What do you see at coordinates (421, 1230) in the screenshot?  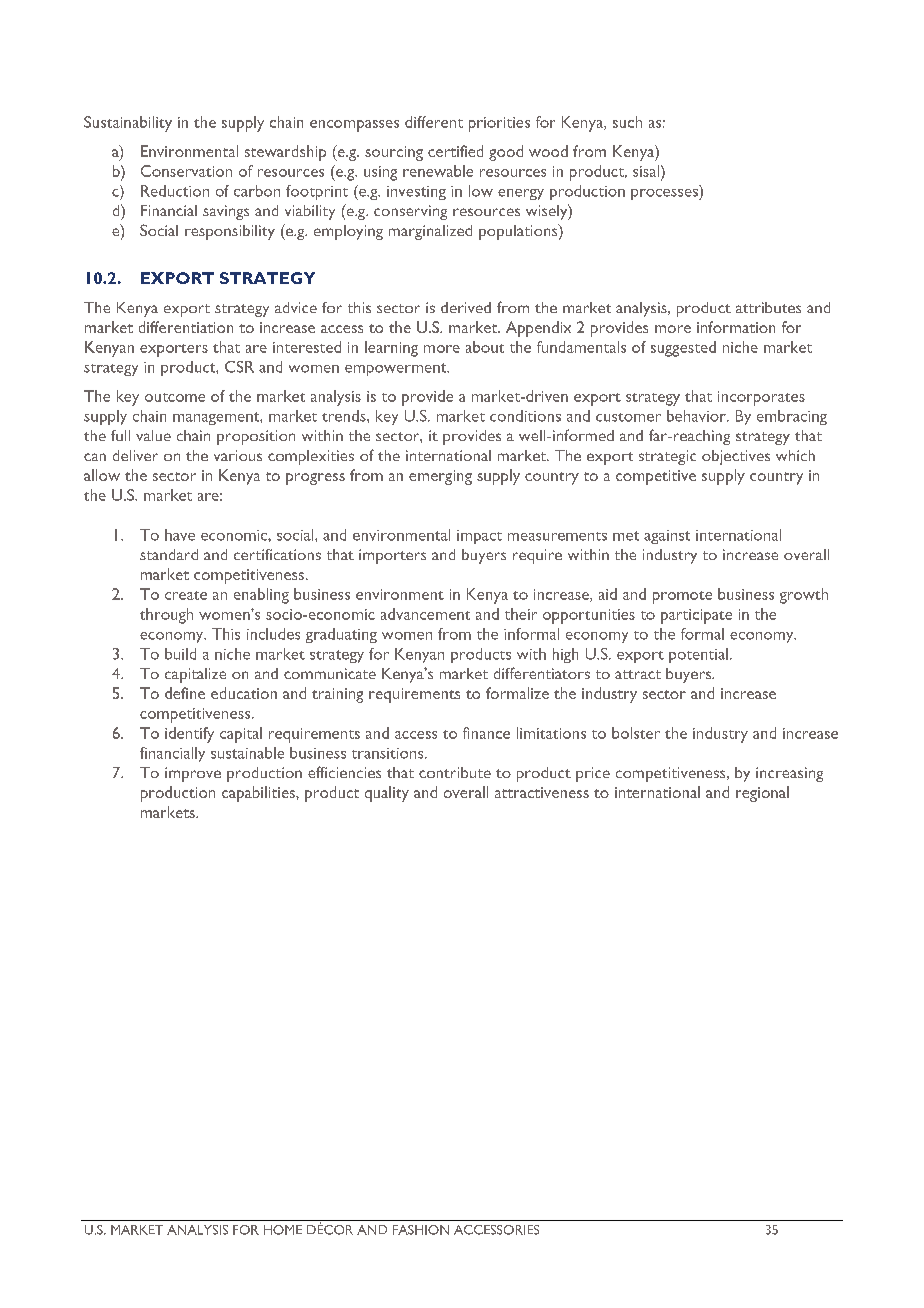 I see `FASHION` at bounding box center [421, 1230].
